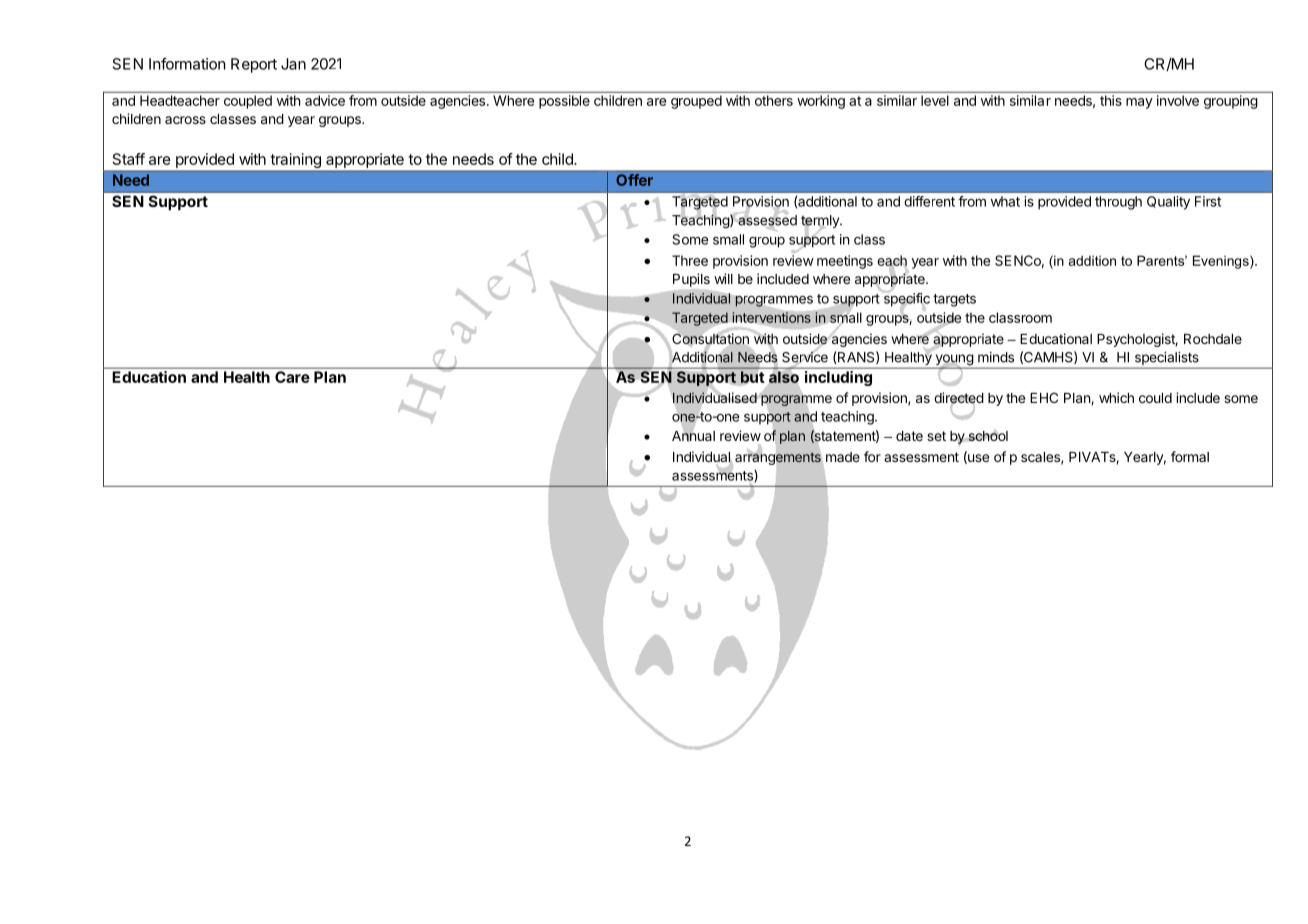  What do you see at coordinates (693, 435) in the screenshot?
I see `Annual` at bounding box center [693, 435].
